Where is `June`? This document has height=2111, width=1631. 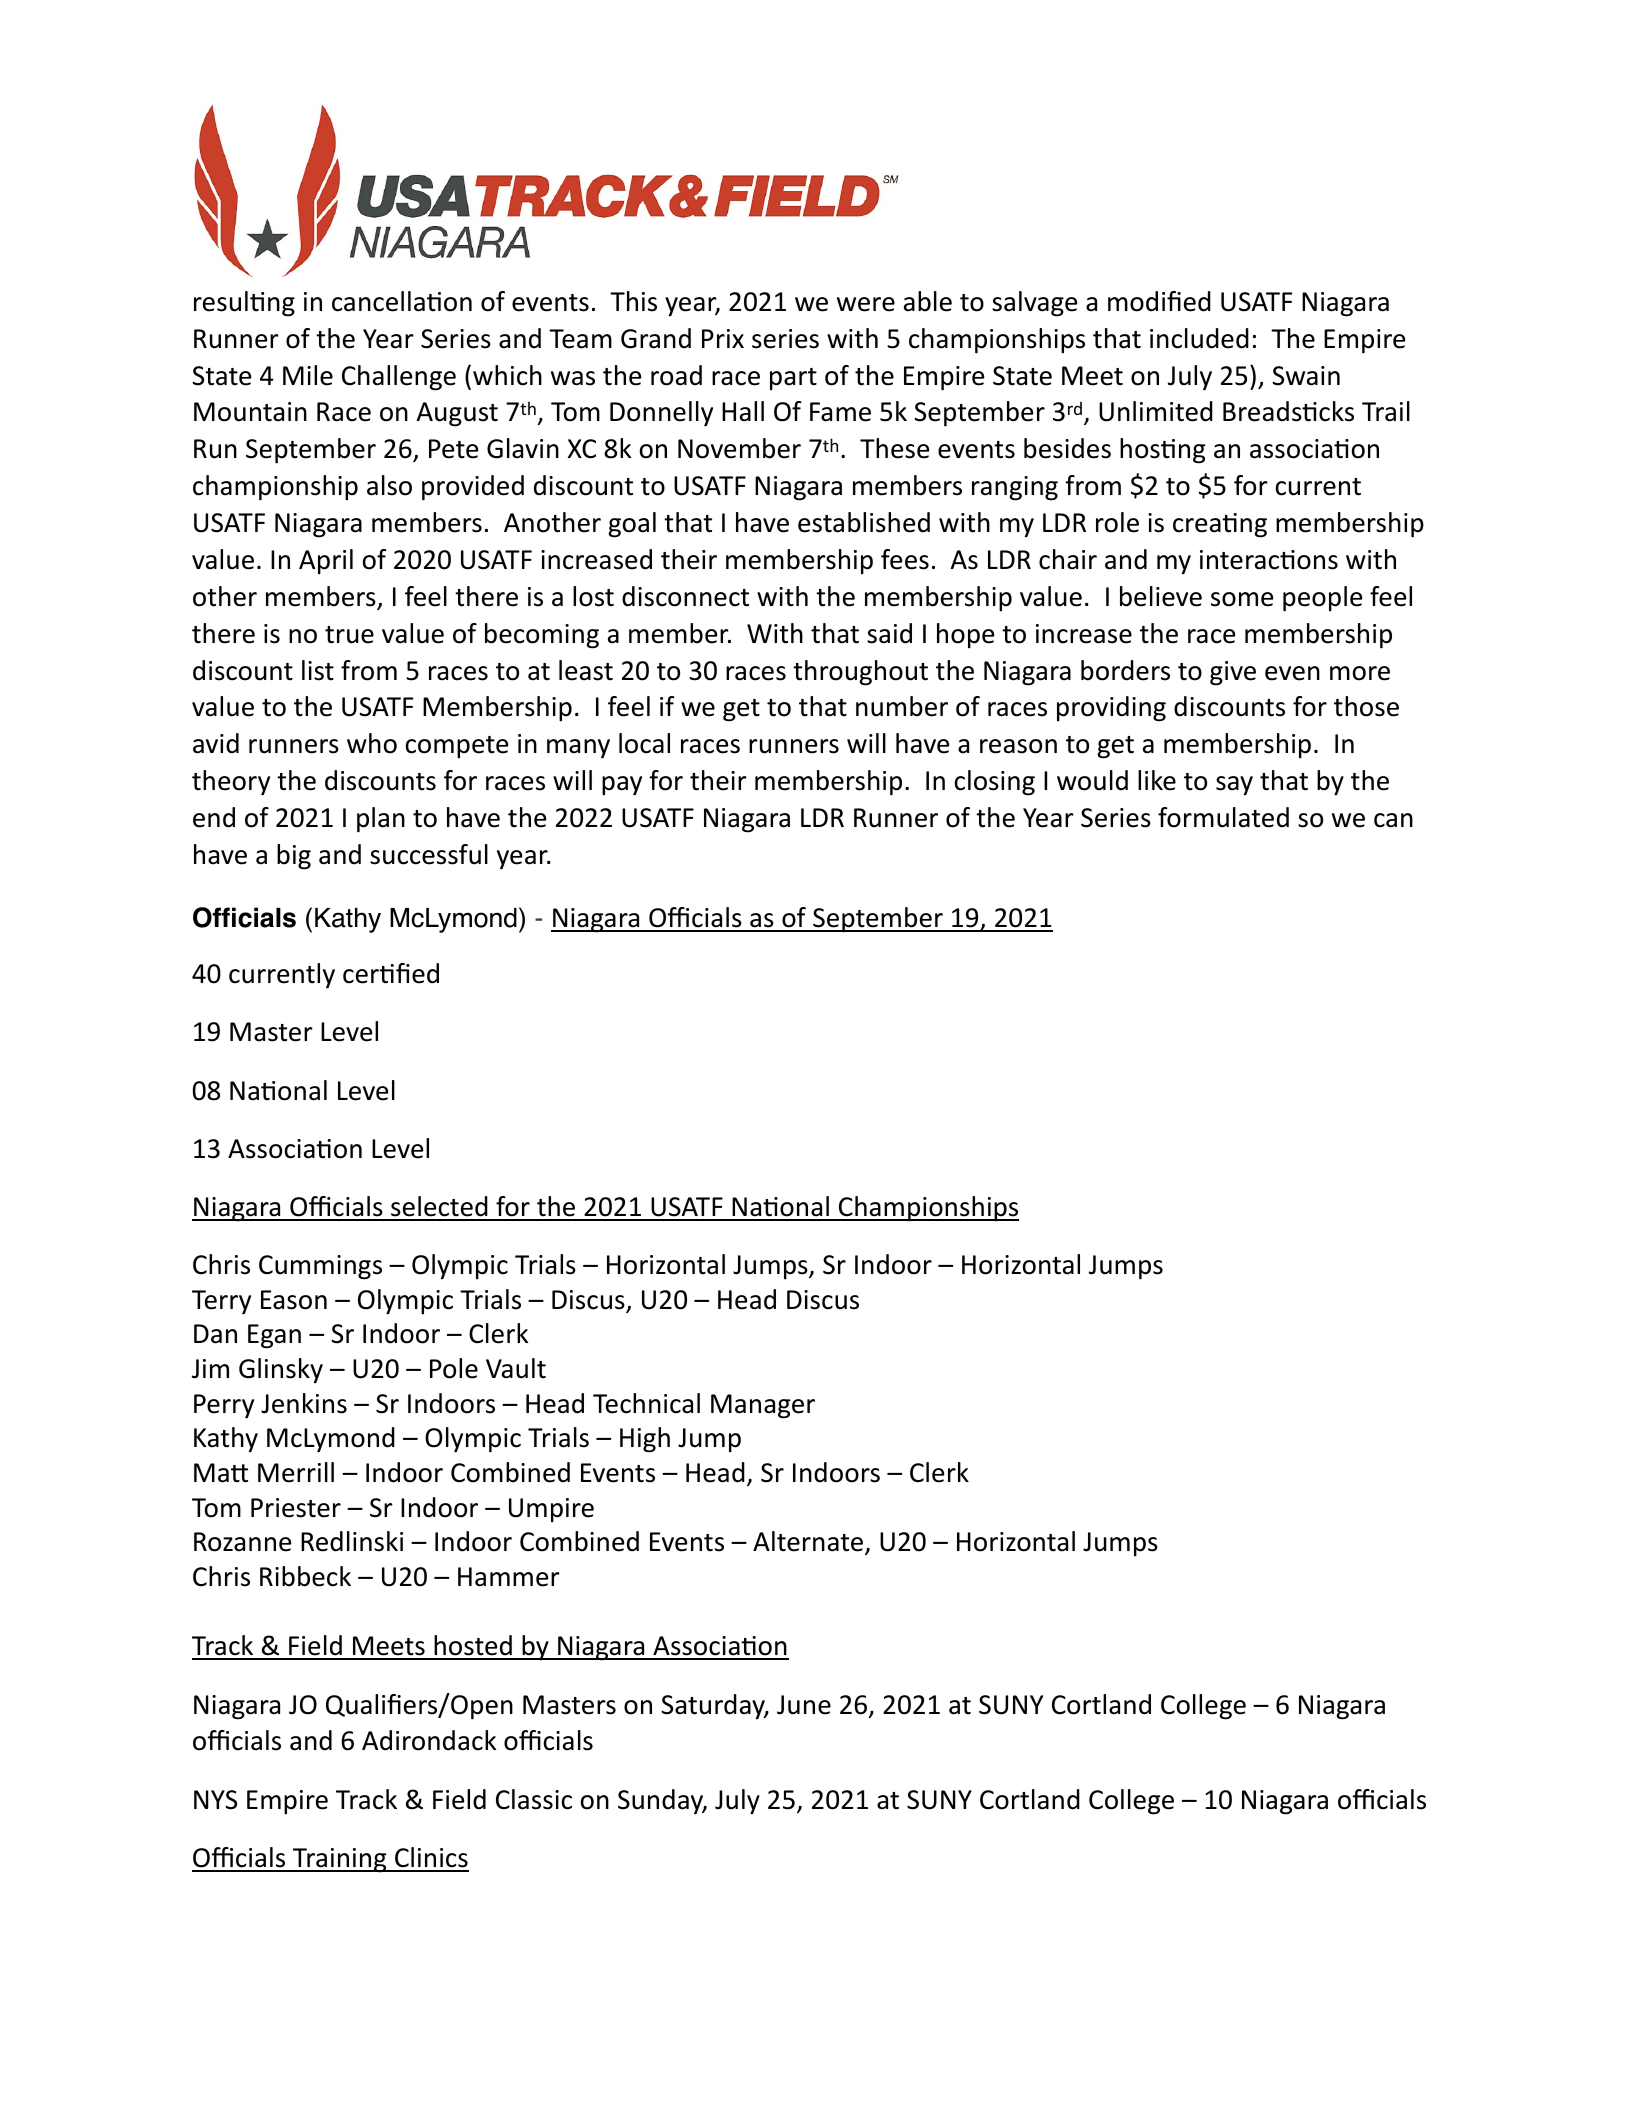
June is located at coordinates (804, 1705).
